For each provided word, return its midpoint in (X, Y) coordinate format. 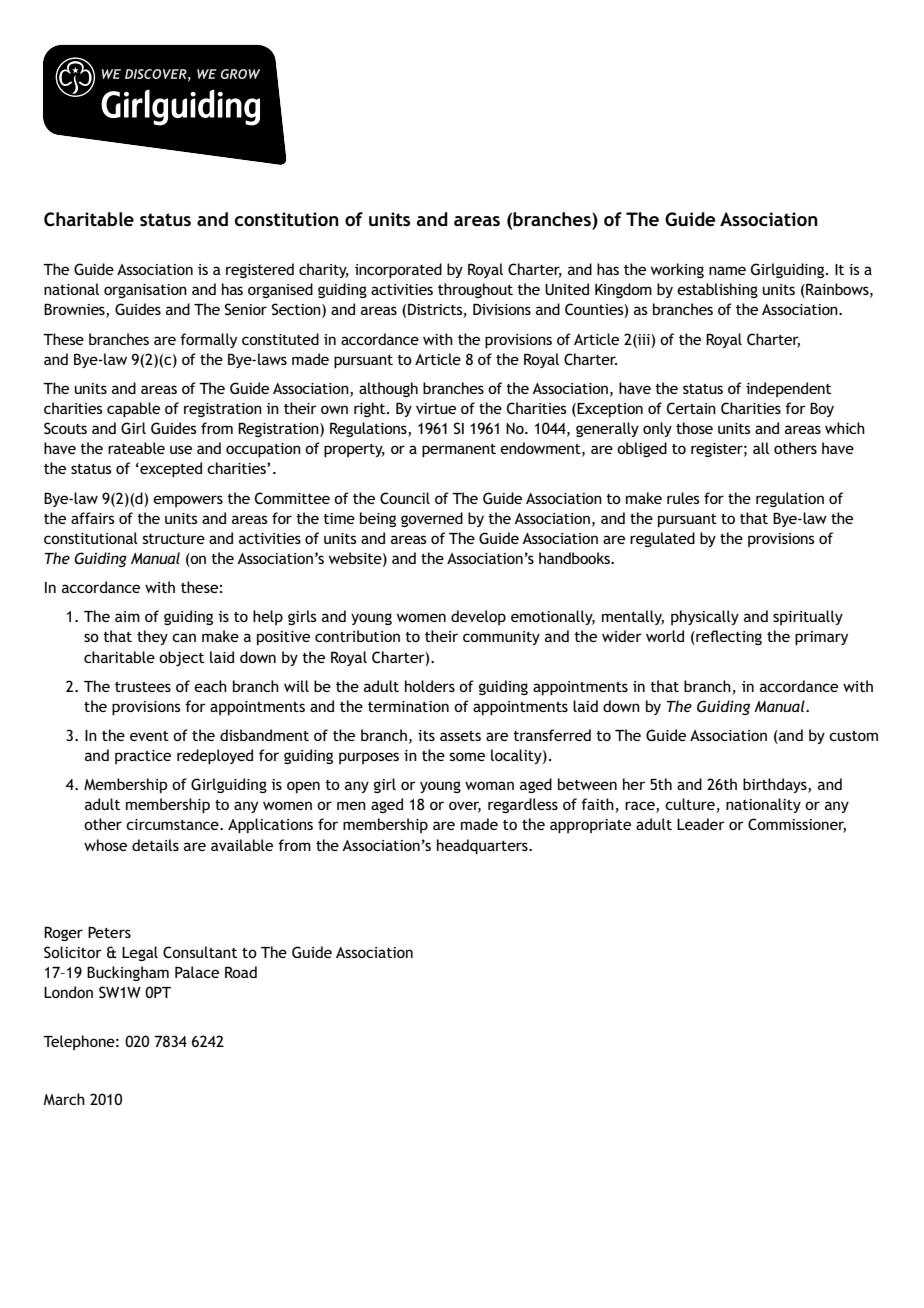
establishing (717, 290)
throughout (475, 290)
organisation (145, 291)
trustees (143, 687)
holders (430, 686)
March (64, 1099)
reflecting (728, 637)
